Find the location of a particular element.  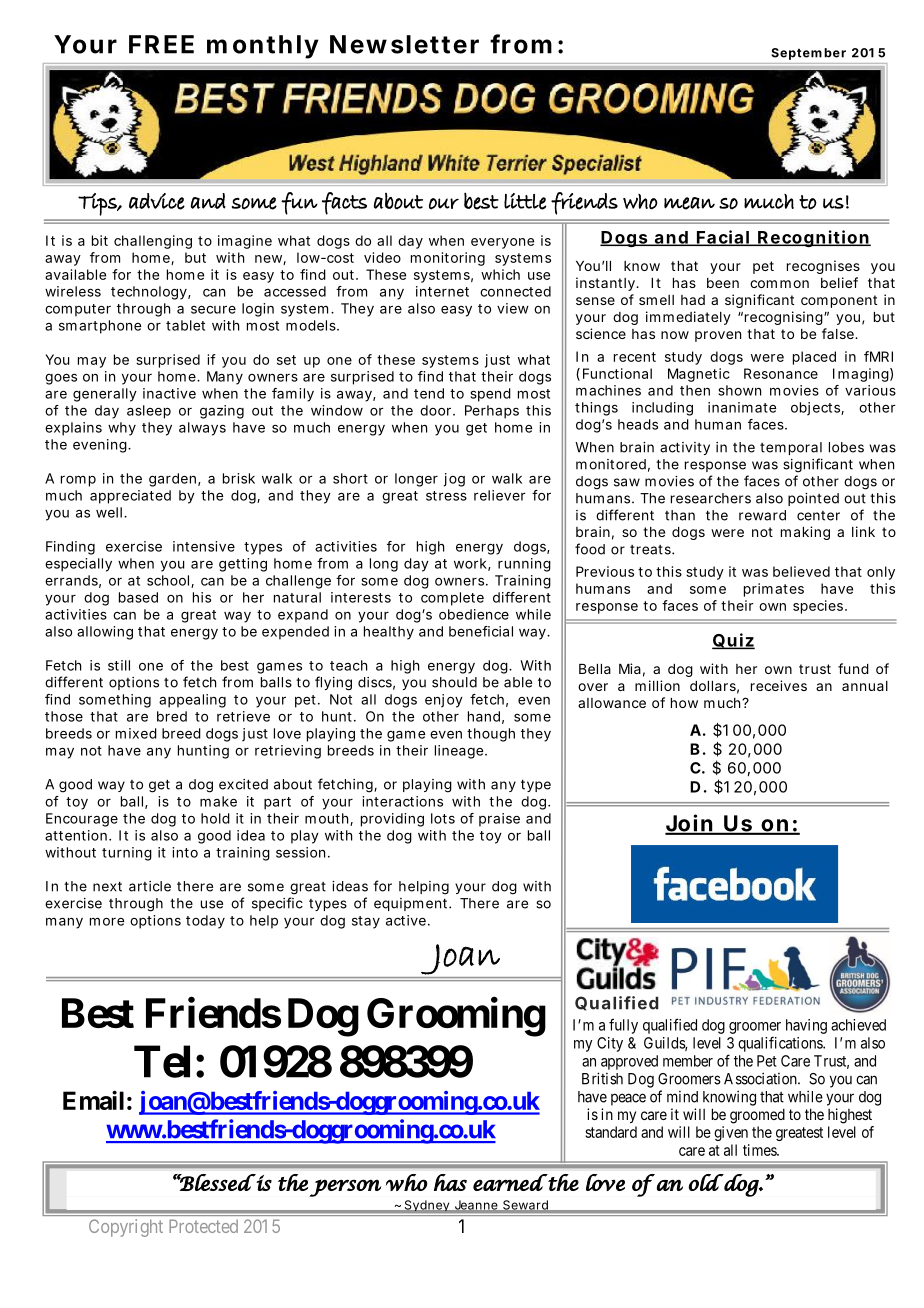

times is located at coordinates (760, 1150).
